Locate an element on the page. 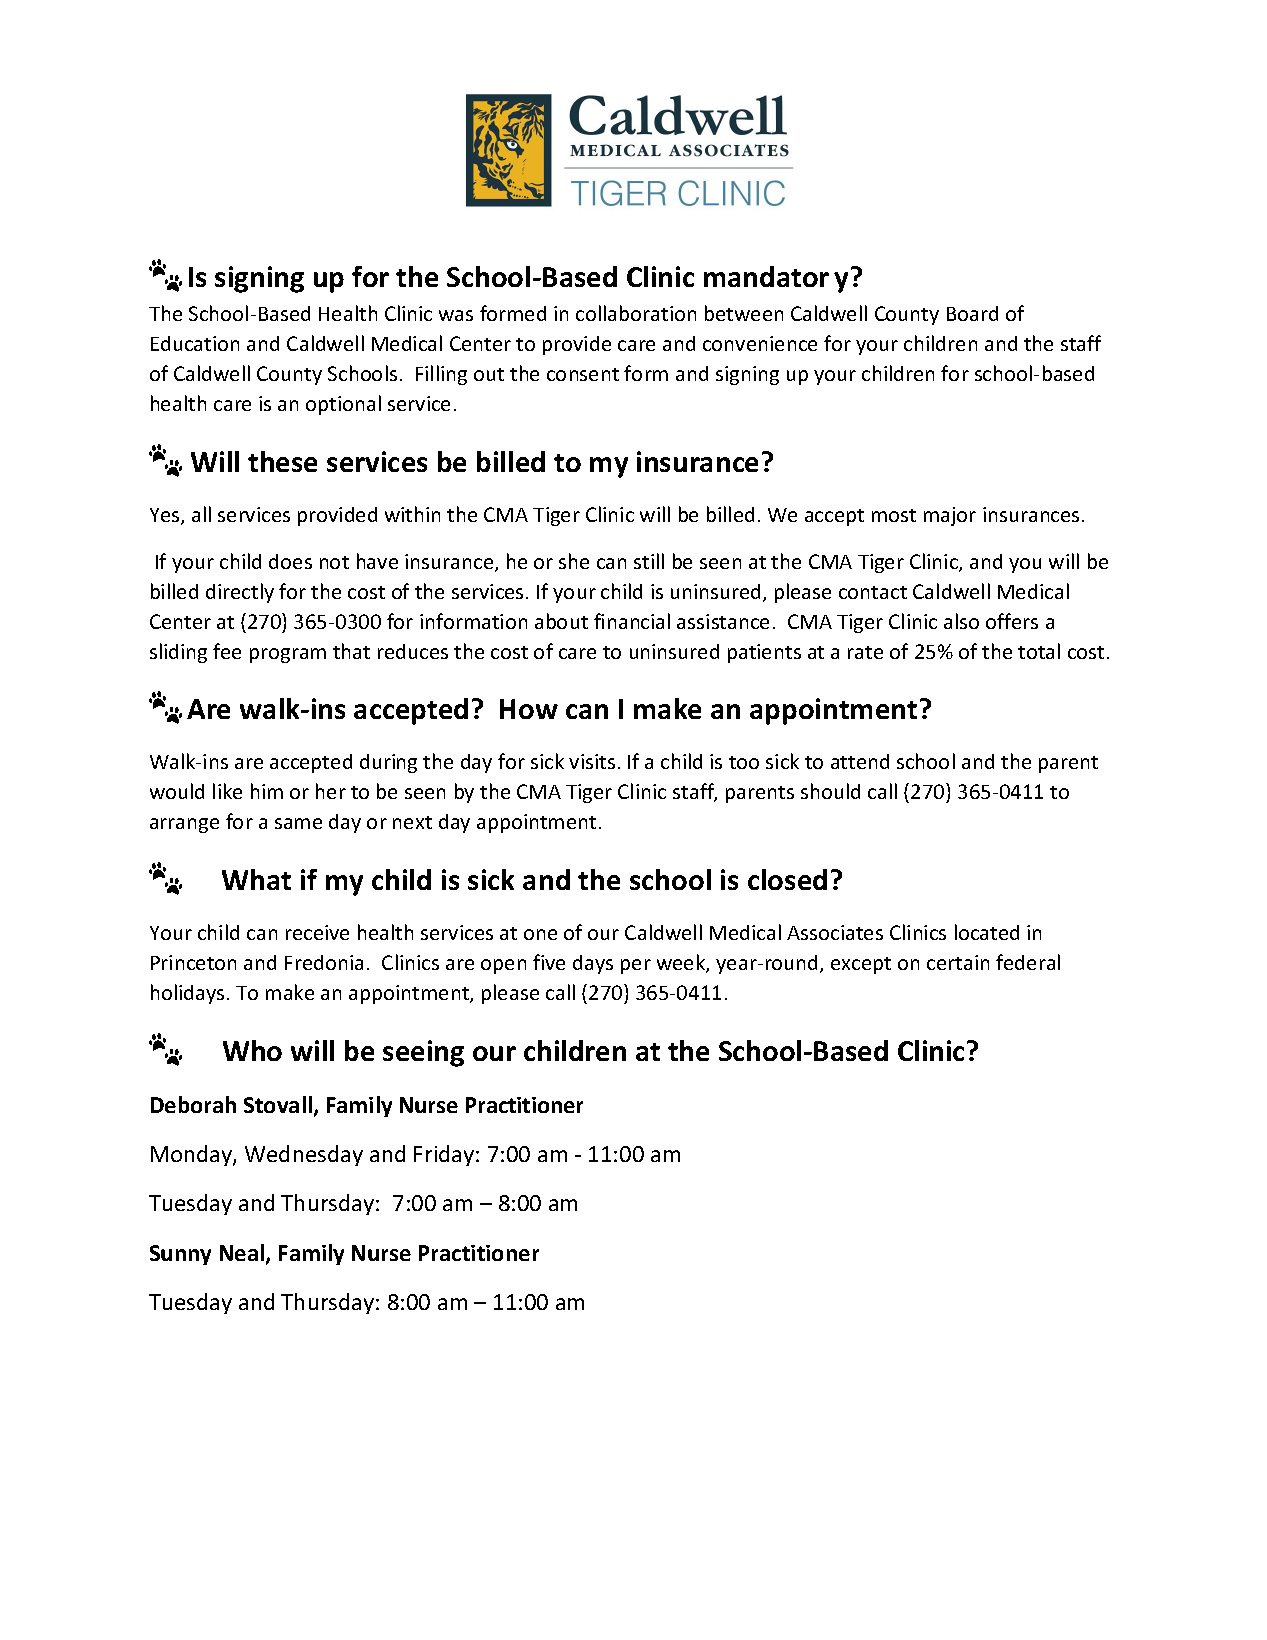 This document has height=1640, width=1267. collaboration is located at coordinates (636, 313).
